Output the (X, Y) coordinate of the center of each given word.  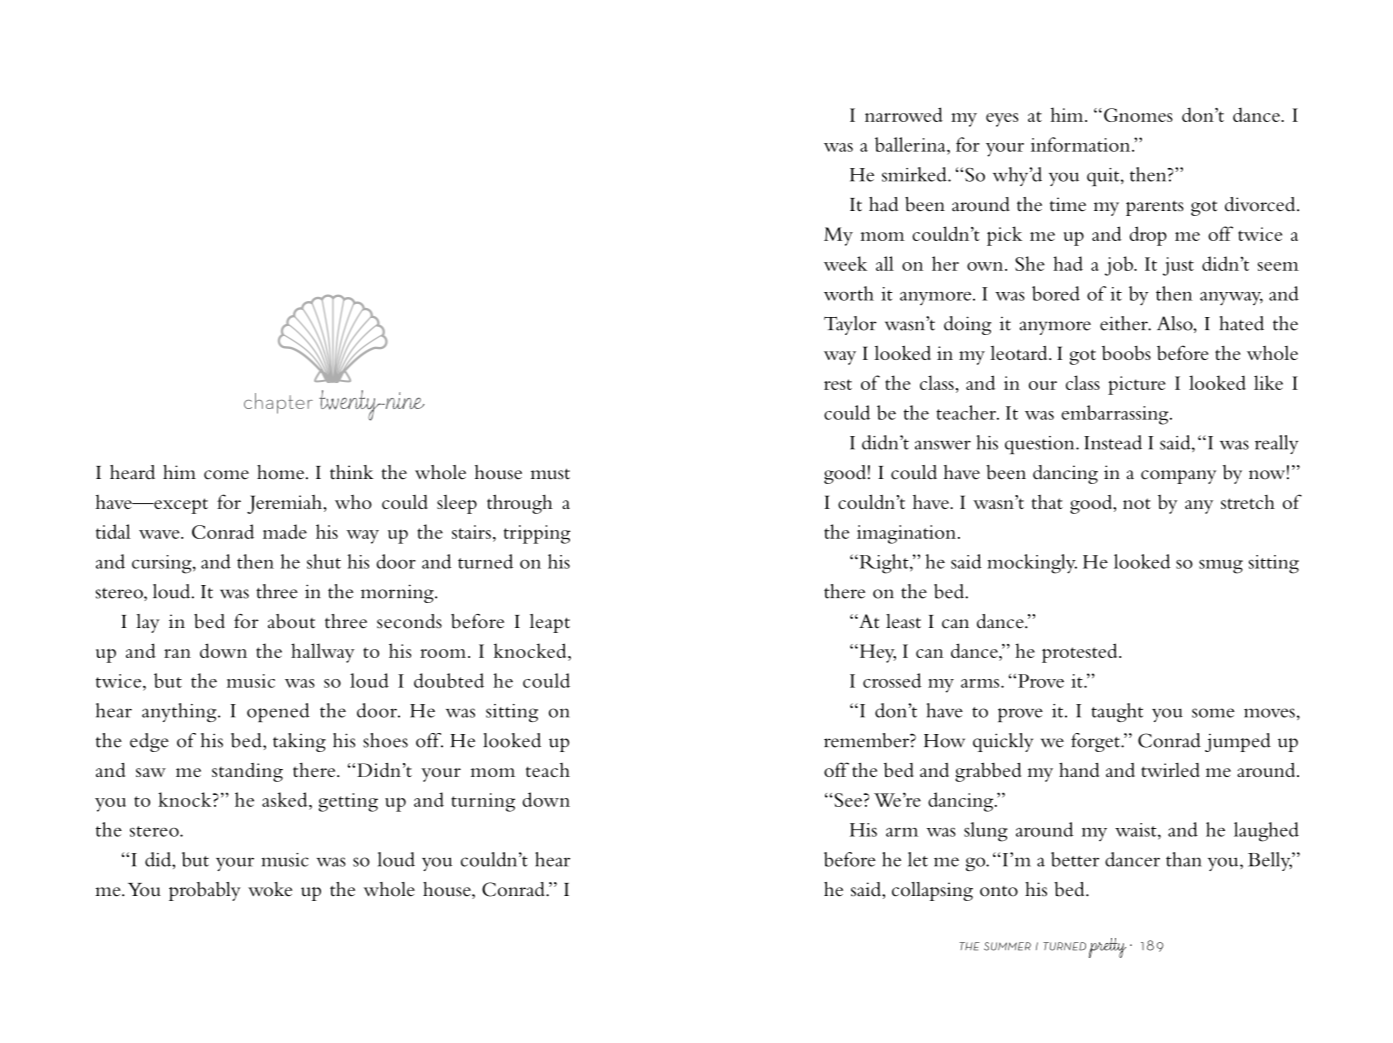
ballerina (911, 144)
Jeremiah (285, 504)
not (1137, 503)
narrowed (904, 114)
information (1082, 144)
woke (270, 889)
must (550, 474)
